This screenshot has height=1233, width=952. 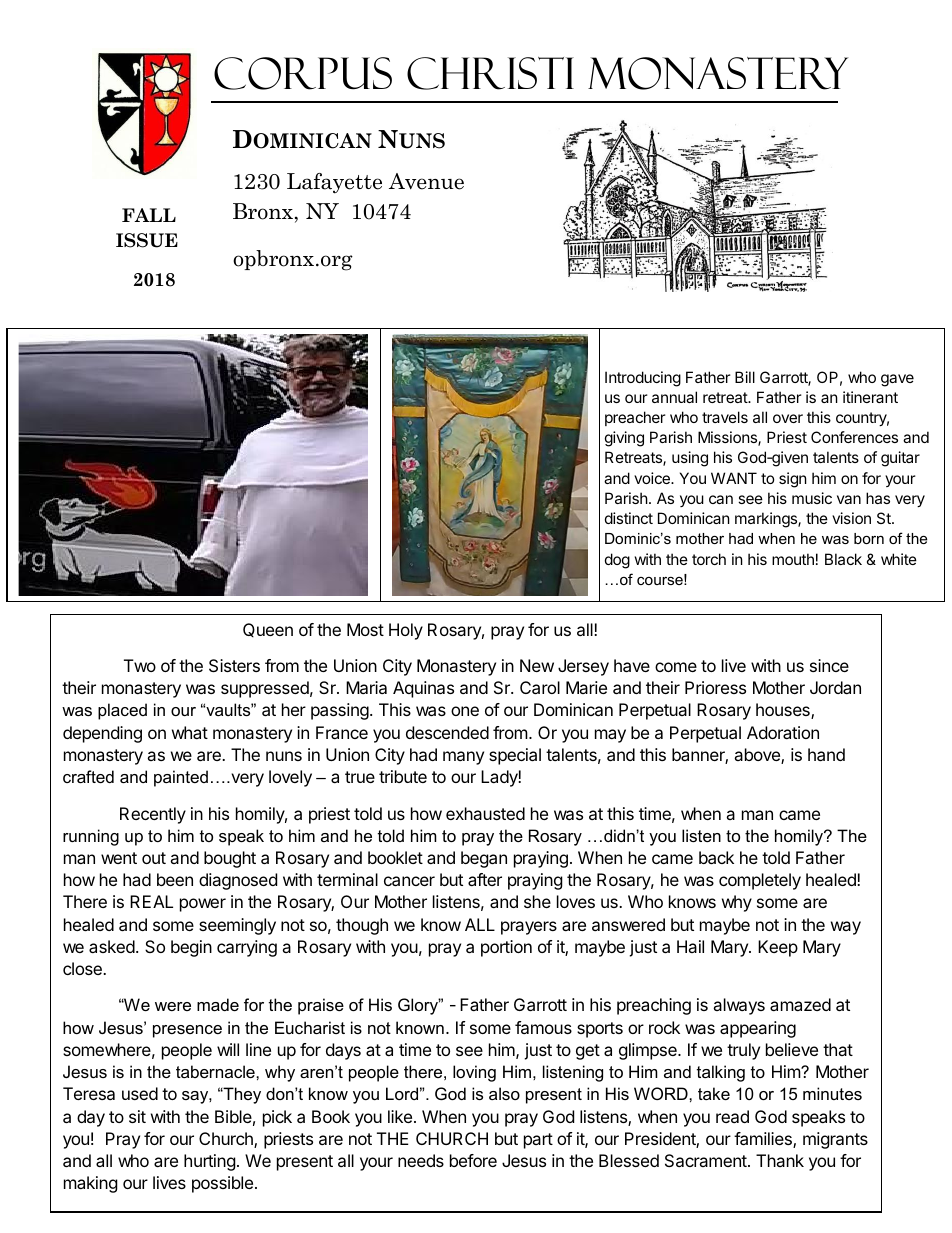 I want to click on New, so click(x=537, y=665).
